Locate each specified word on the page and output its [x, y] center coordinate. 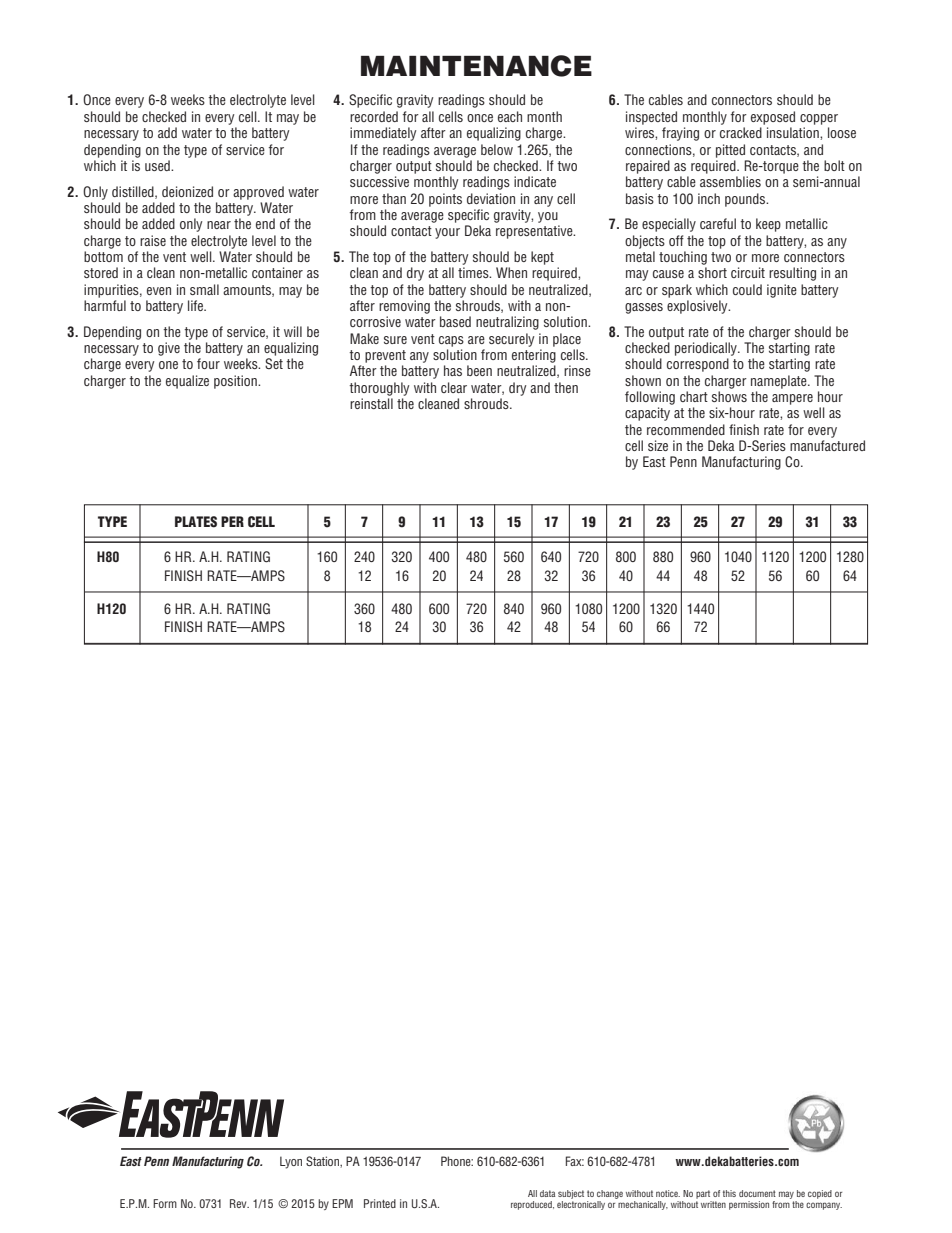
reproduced [532, 1205]
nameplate [780, 382]
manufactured [827, 445]
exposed [773, 118]
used [158, 165]
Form [165, 1203]
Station [323, 1162]
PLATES [196, 522]
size [658, 445]
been [479, 370]
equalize [187, 382]
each [510, 116]
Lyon [291, 1162]
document [757, 1193]
